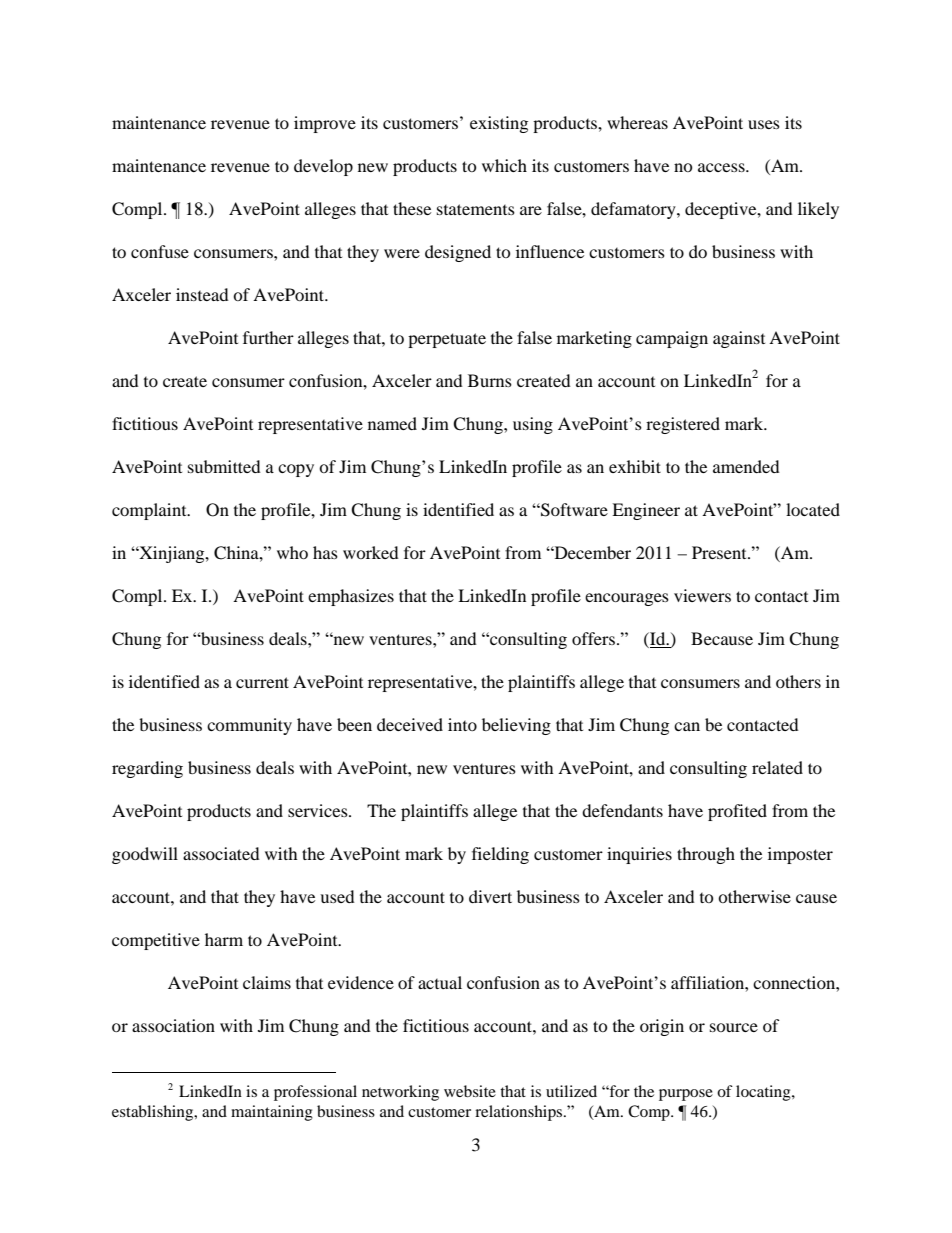  I want to click on develop, so click(323, 167).
